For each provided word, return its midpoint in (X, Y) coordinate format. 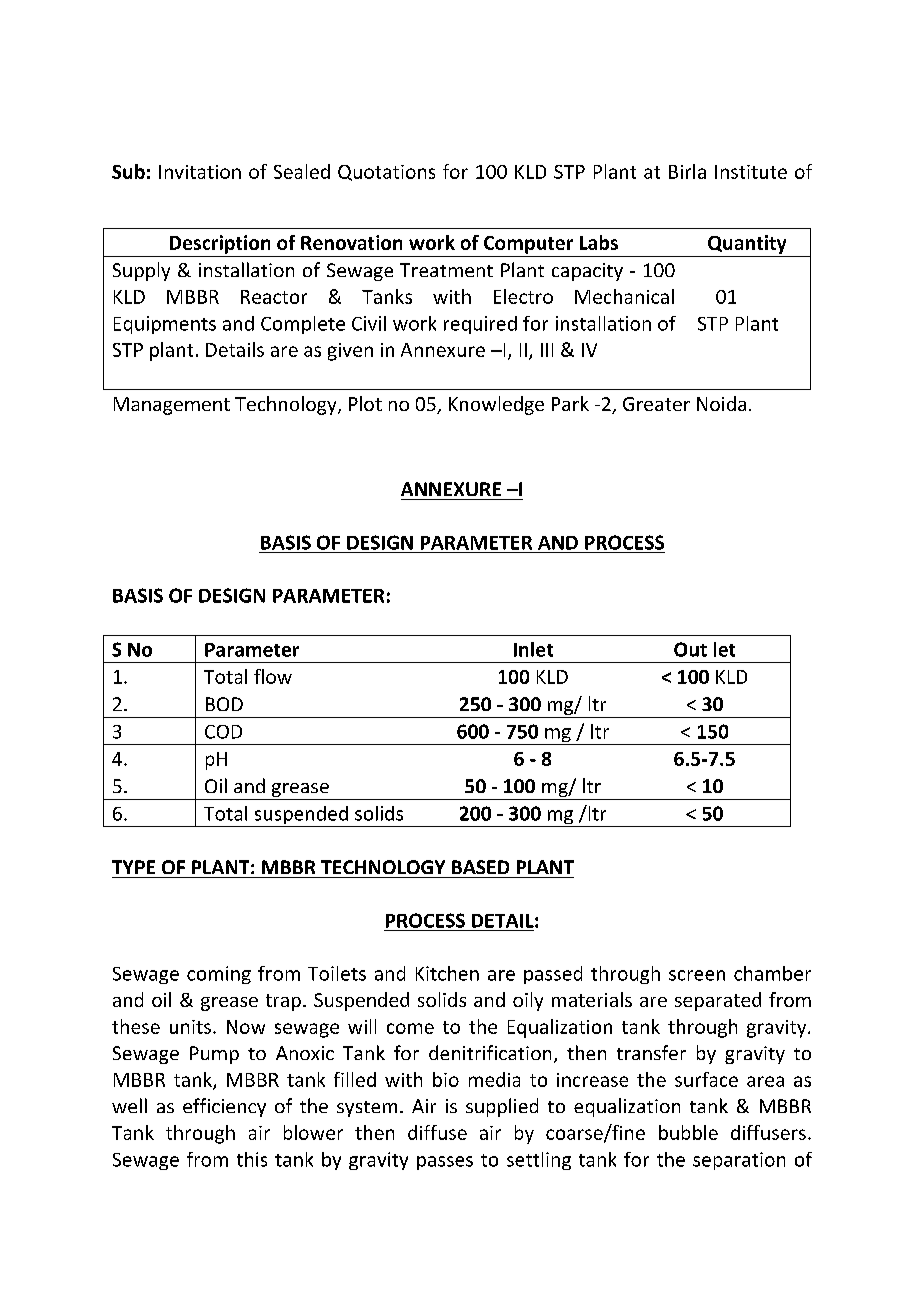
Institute (751, 172)
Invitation (200, 172)
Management (172, 406)
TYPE (133, 867)
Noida (721, 403)
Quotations (386, 173)
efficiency (224, 1107)
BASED (480, 867)
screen (697, 975)
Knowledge (496, 405)
